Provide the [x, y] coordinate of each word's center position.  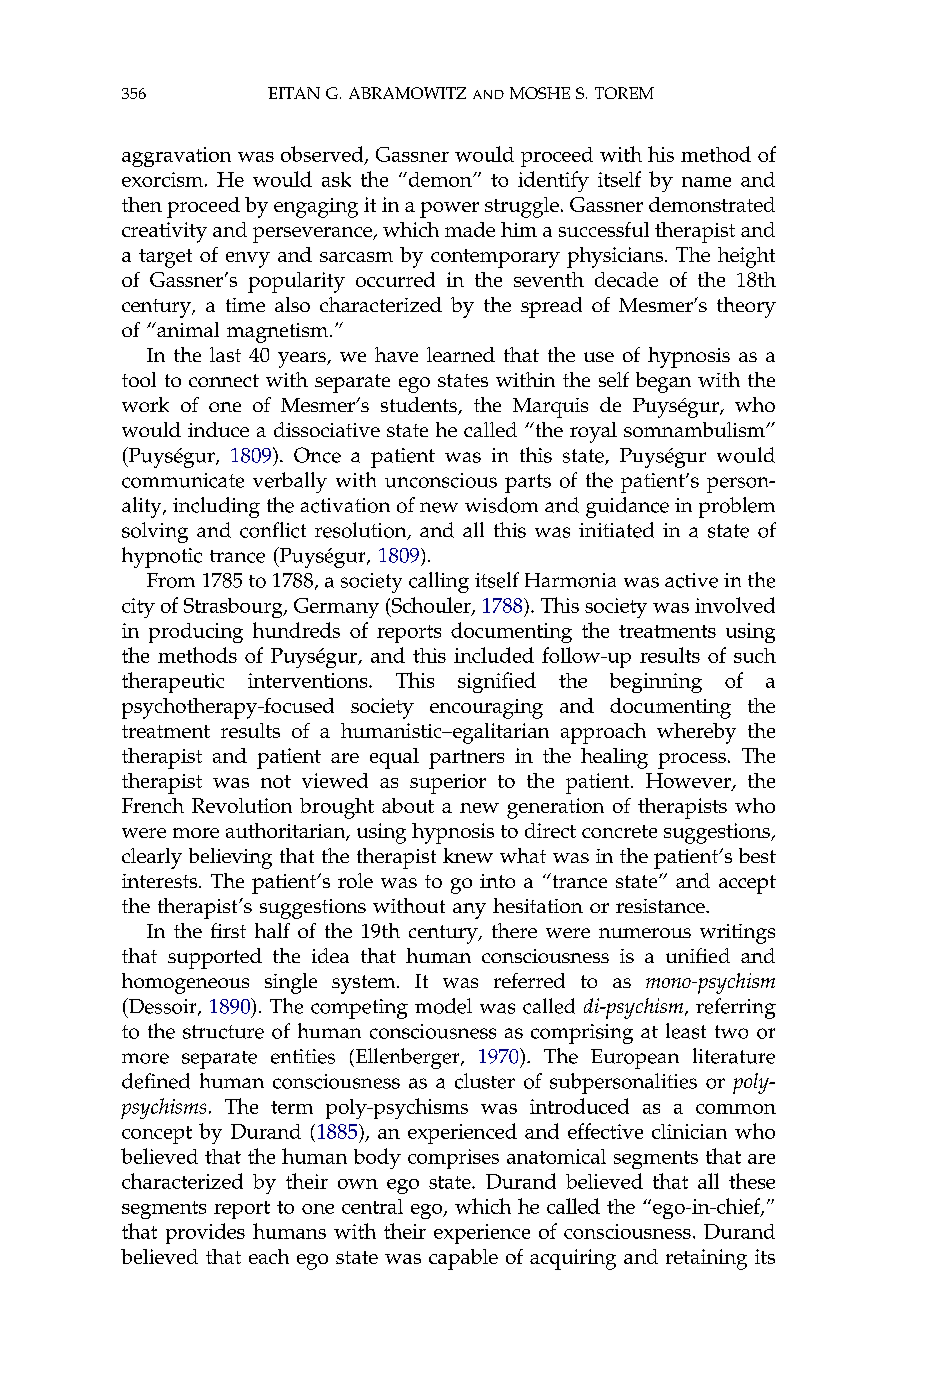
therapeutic [173, 682]
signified [497, 682]
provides [205, 1233]
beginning [656, 683]
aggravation [176, 157]
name [706, 182]
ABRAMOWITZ [407, 93]
